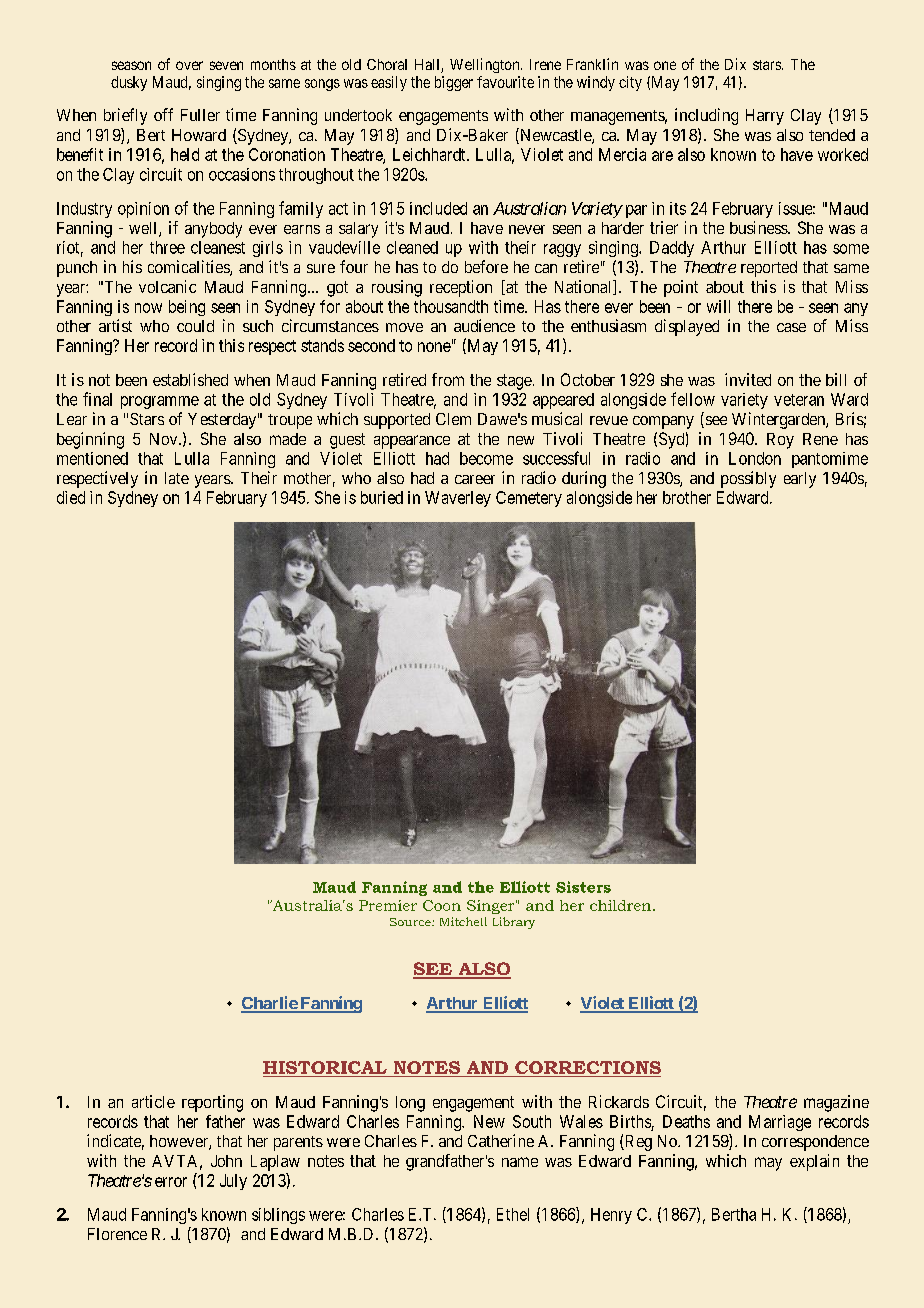  What do you see at coordinates (748, 479) in the screenshot?
I see `possibly` at bounding box center [748, 479].
